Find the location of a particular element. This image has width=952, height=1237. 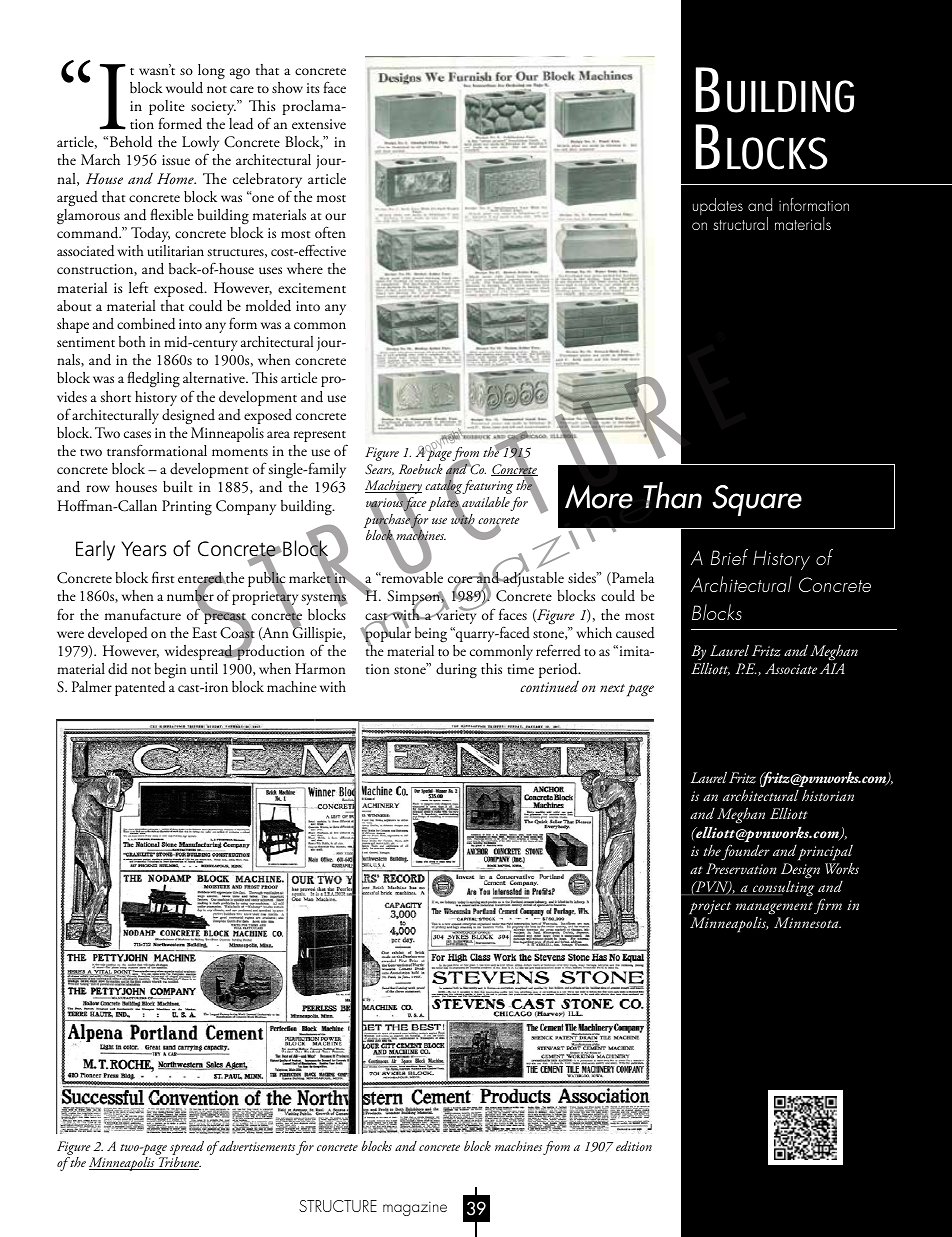

advertisements is located at coordinates (256, 1146).
